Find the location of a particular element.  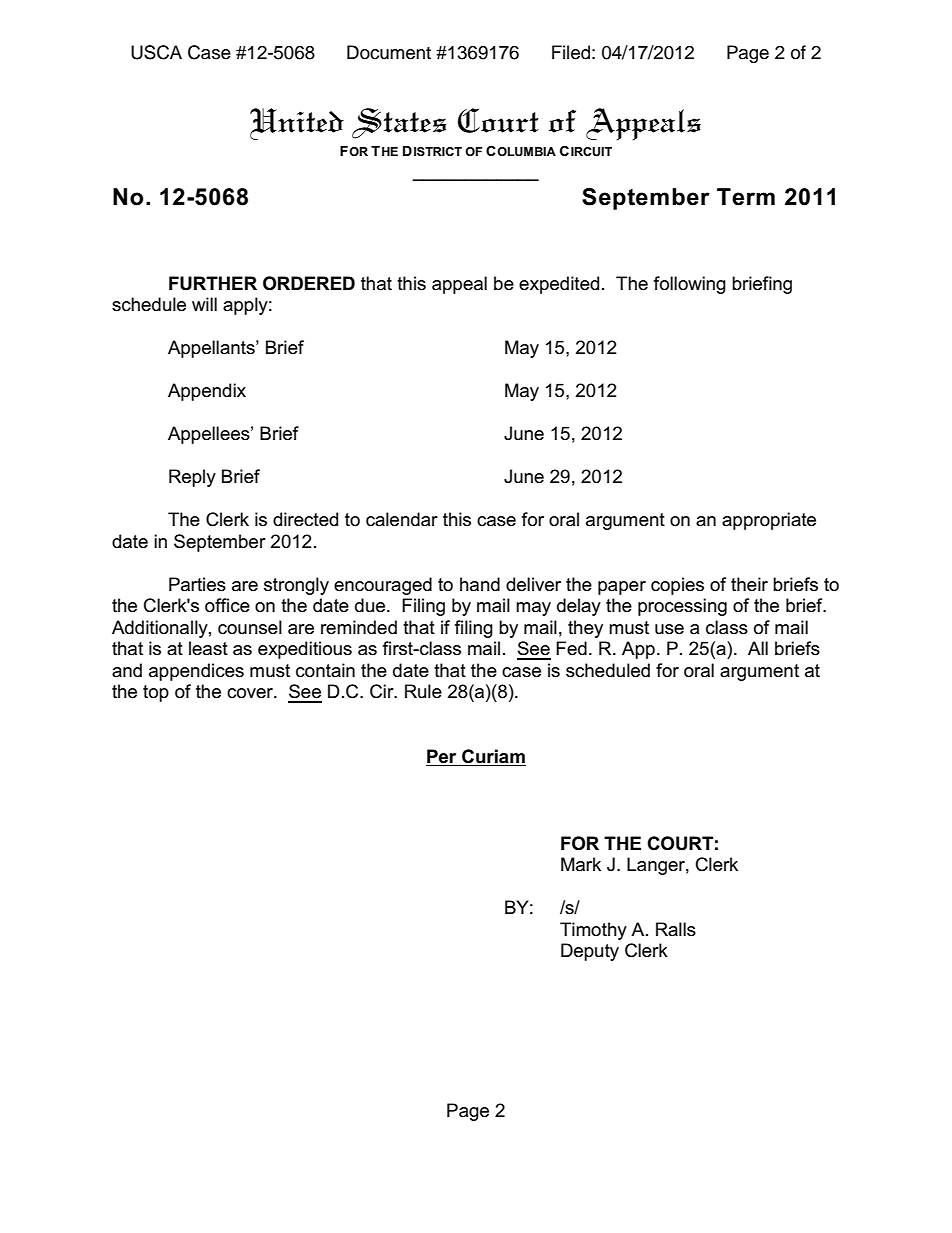

use is located at coordinates (669, 629).
